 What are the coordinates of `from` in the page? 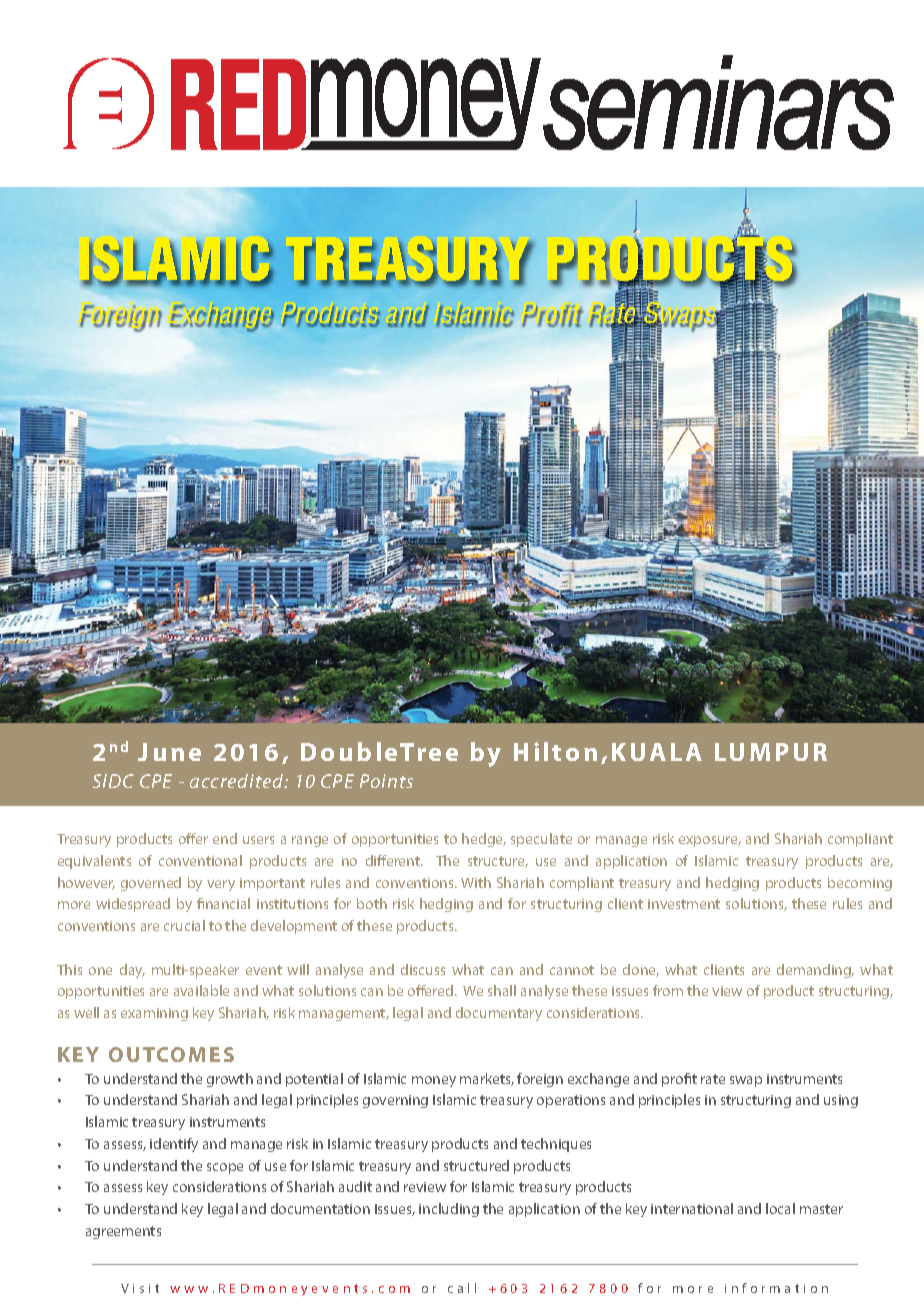 It's located at (668, 990).
